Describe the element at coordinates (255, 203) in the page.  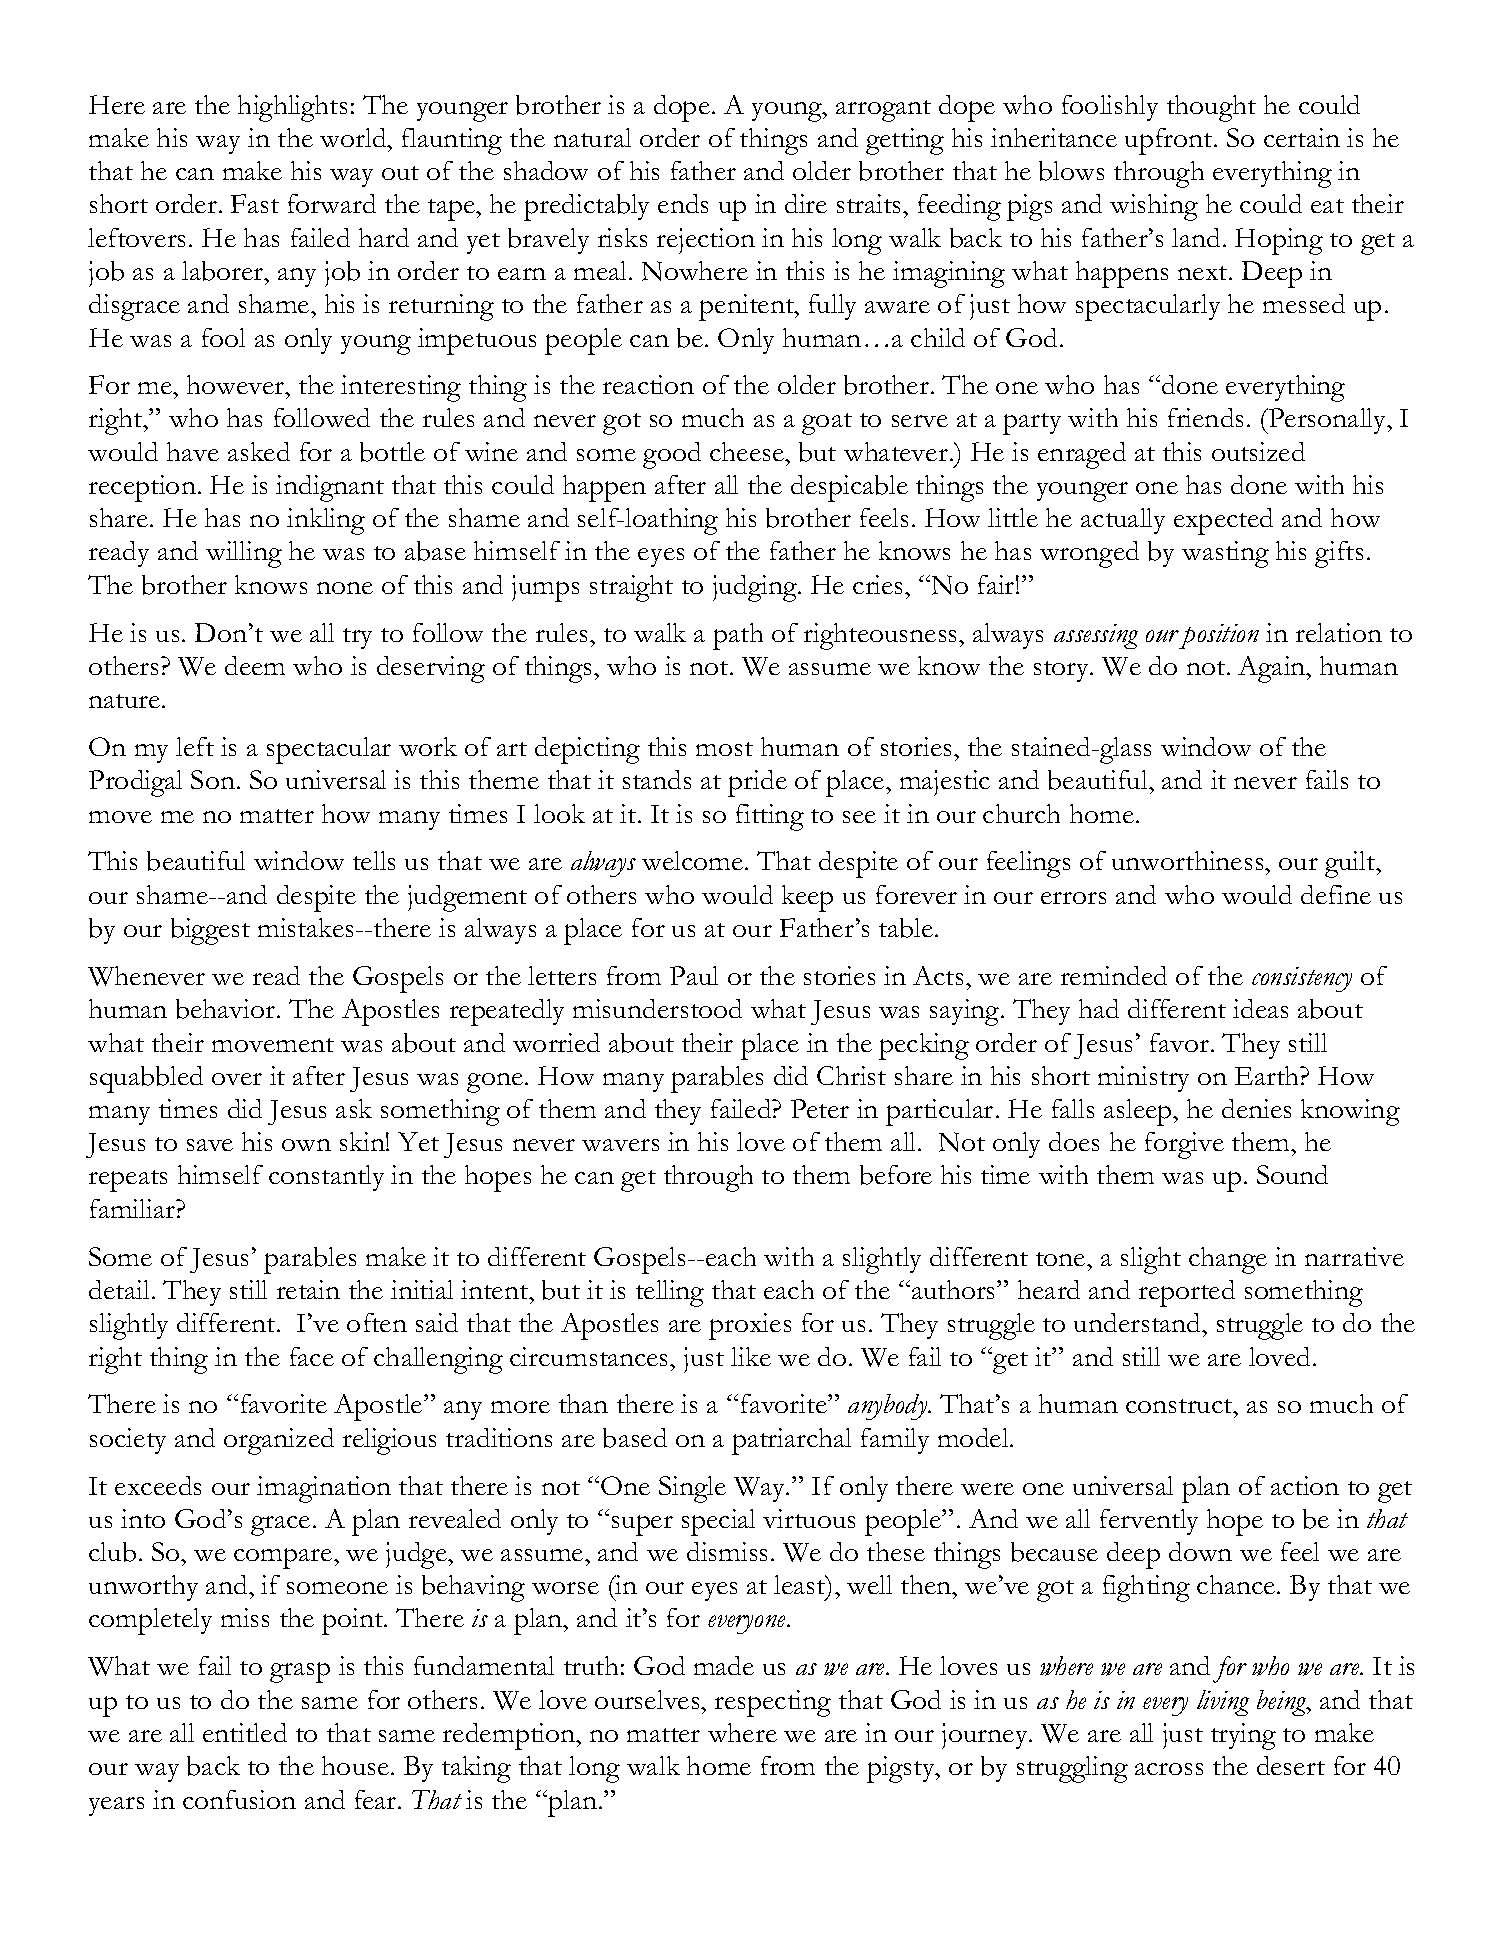
I see `Fast` at that location.
